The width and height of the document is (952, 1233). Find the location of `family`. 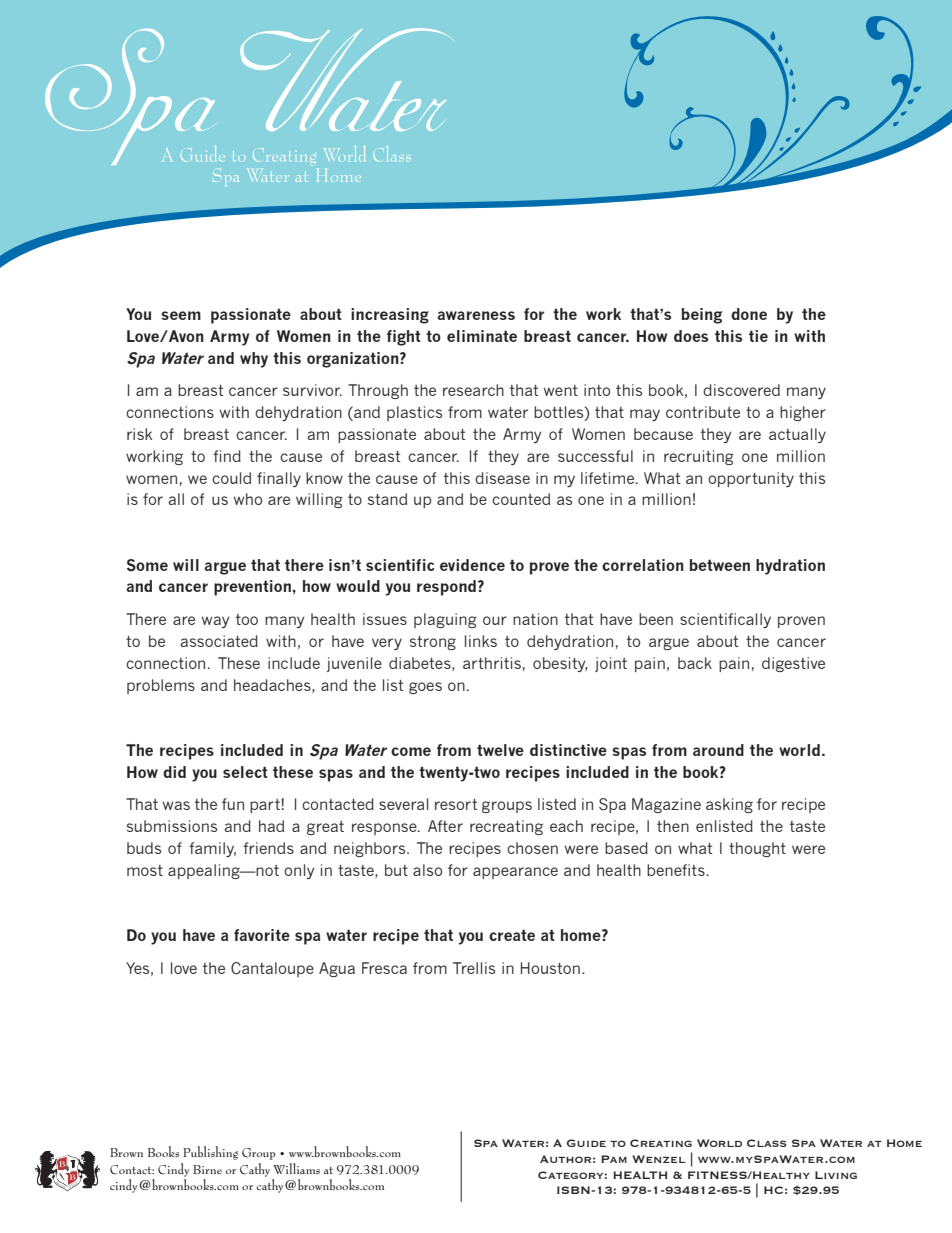

family is located at coordinates (212, 849).
